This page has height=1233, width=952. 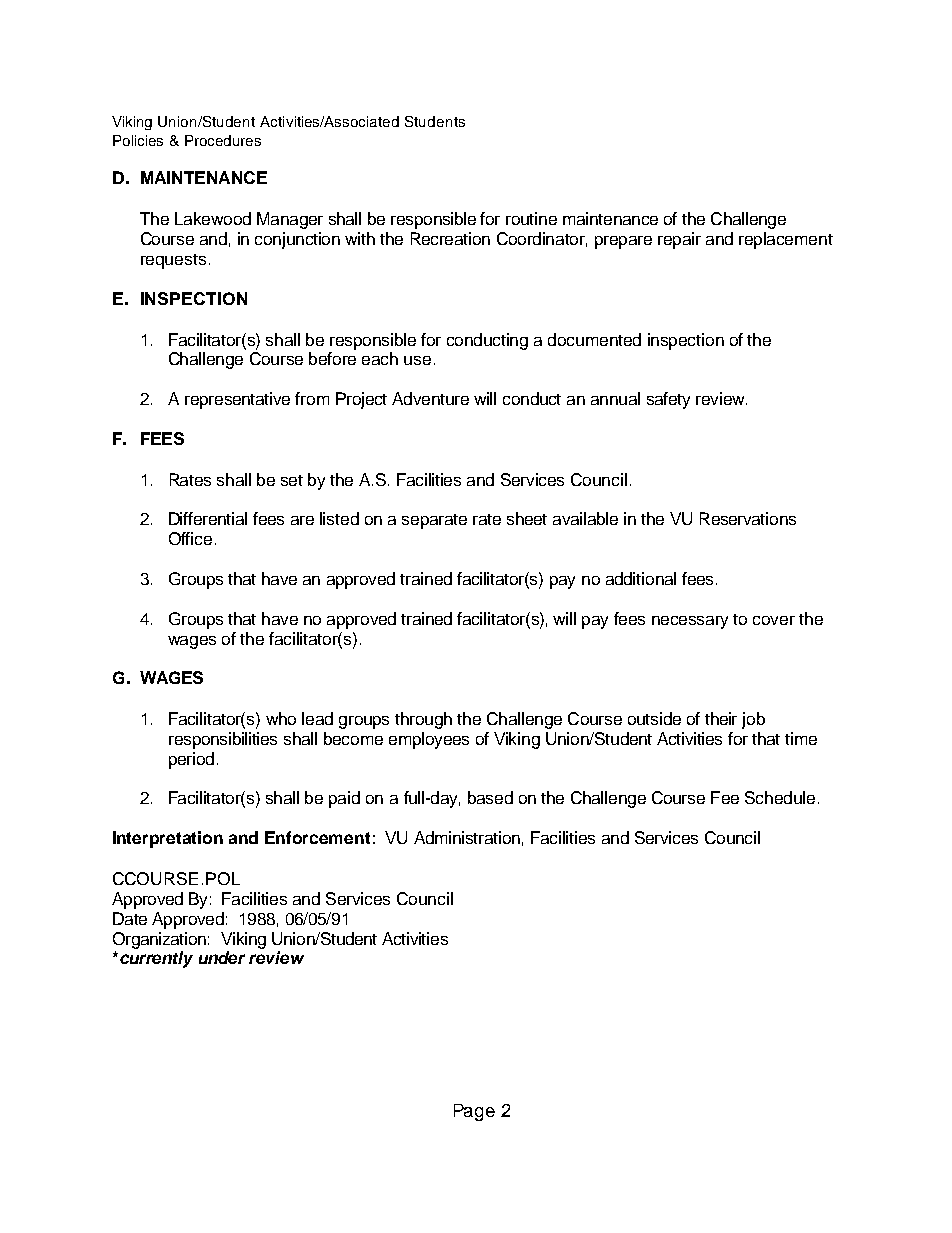 What do you see at coordinates (780, 797) in the page?
I see `Schedule` at bounding box center [780, 797].
